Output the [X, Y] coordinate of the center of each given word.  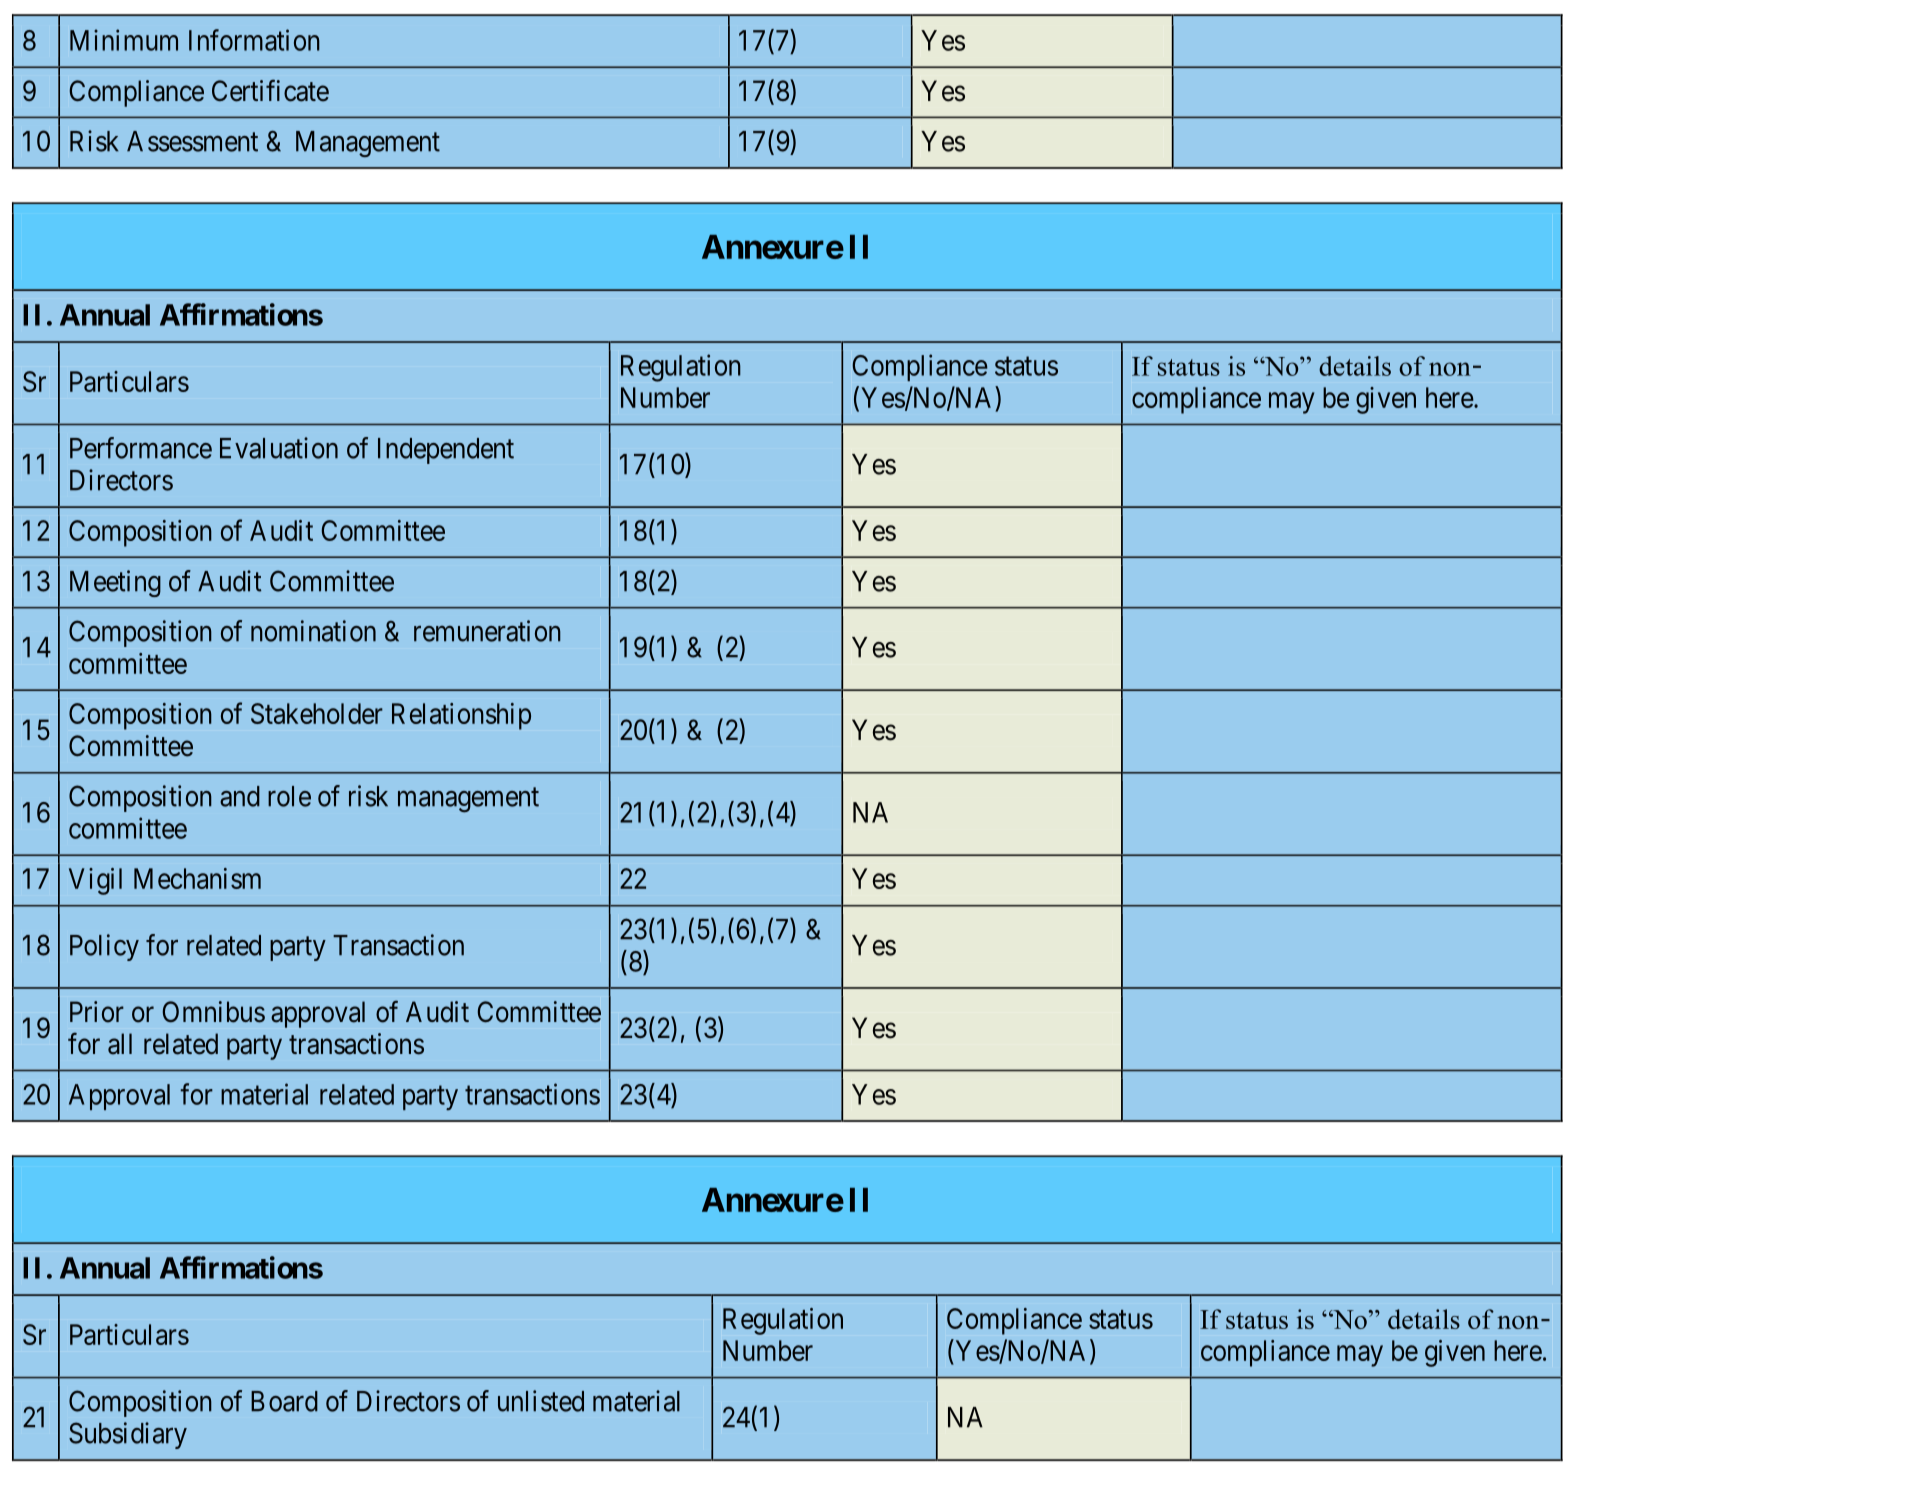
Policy [104, 947]
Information [254, 40]
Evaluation [279, 448]
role [289, 796]
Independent [446, 451]
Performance [141, 448]
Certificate [270, 90]
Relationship [461, 716]
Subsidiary [128, 1435]
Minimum [124, 40]
